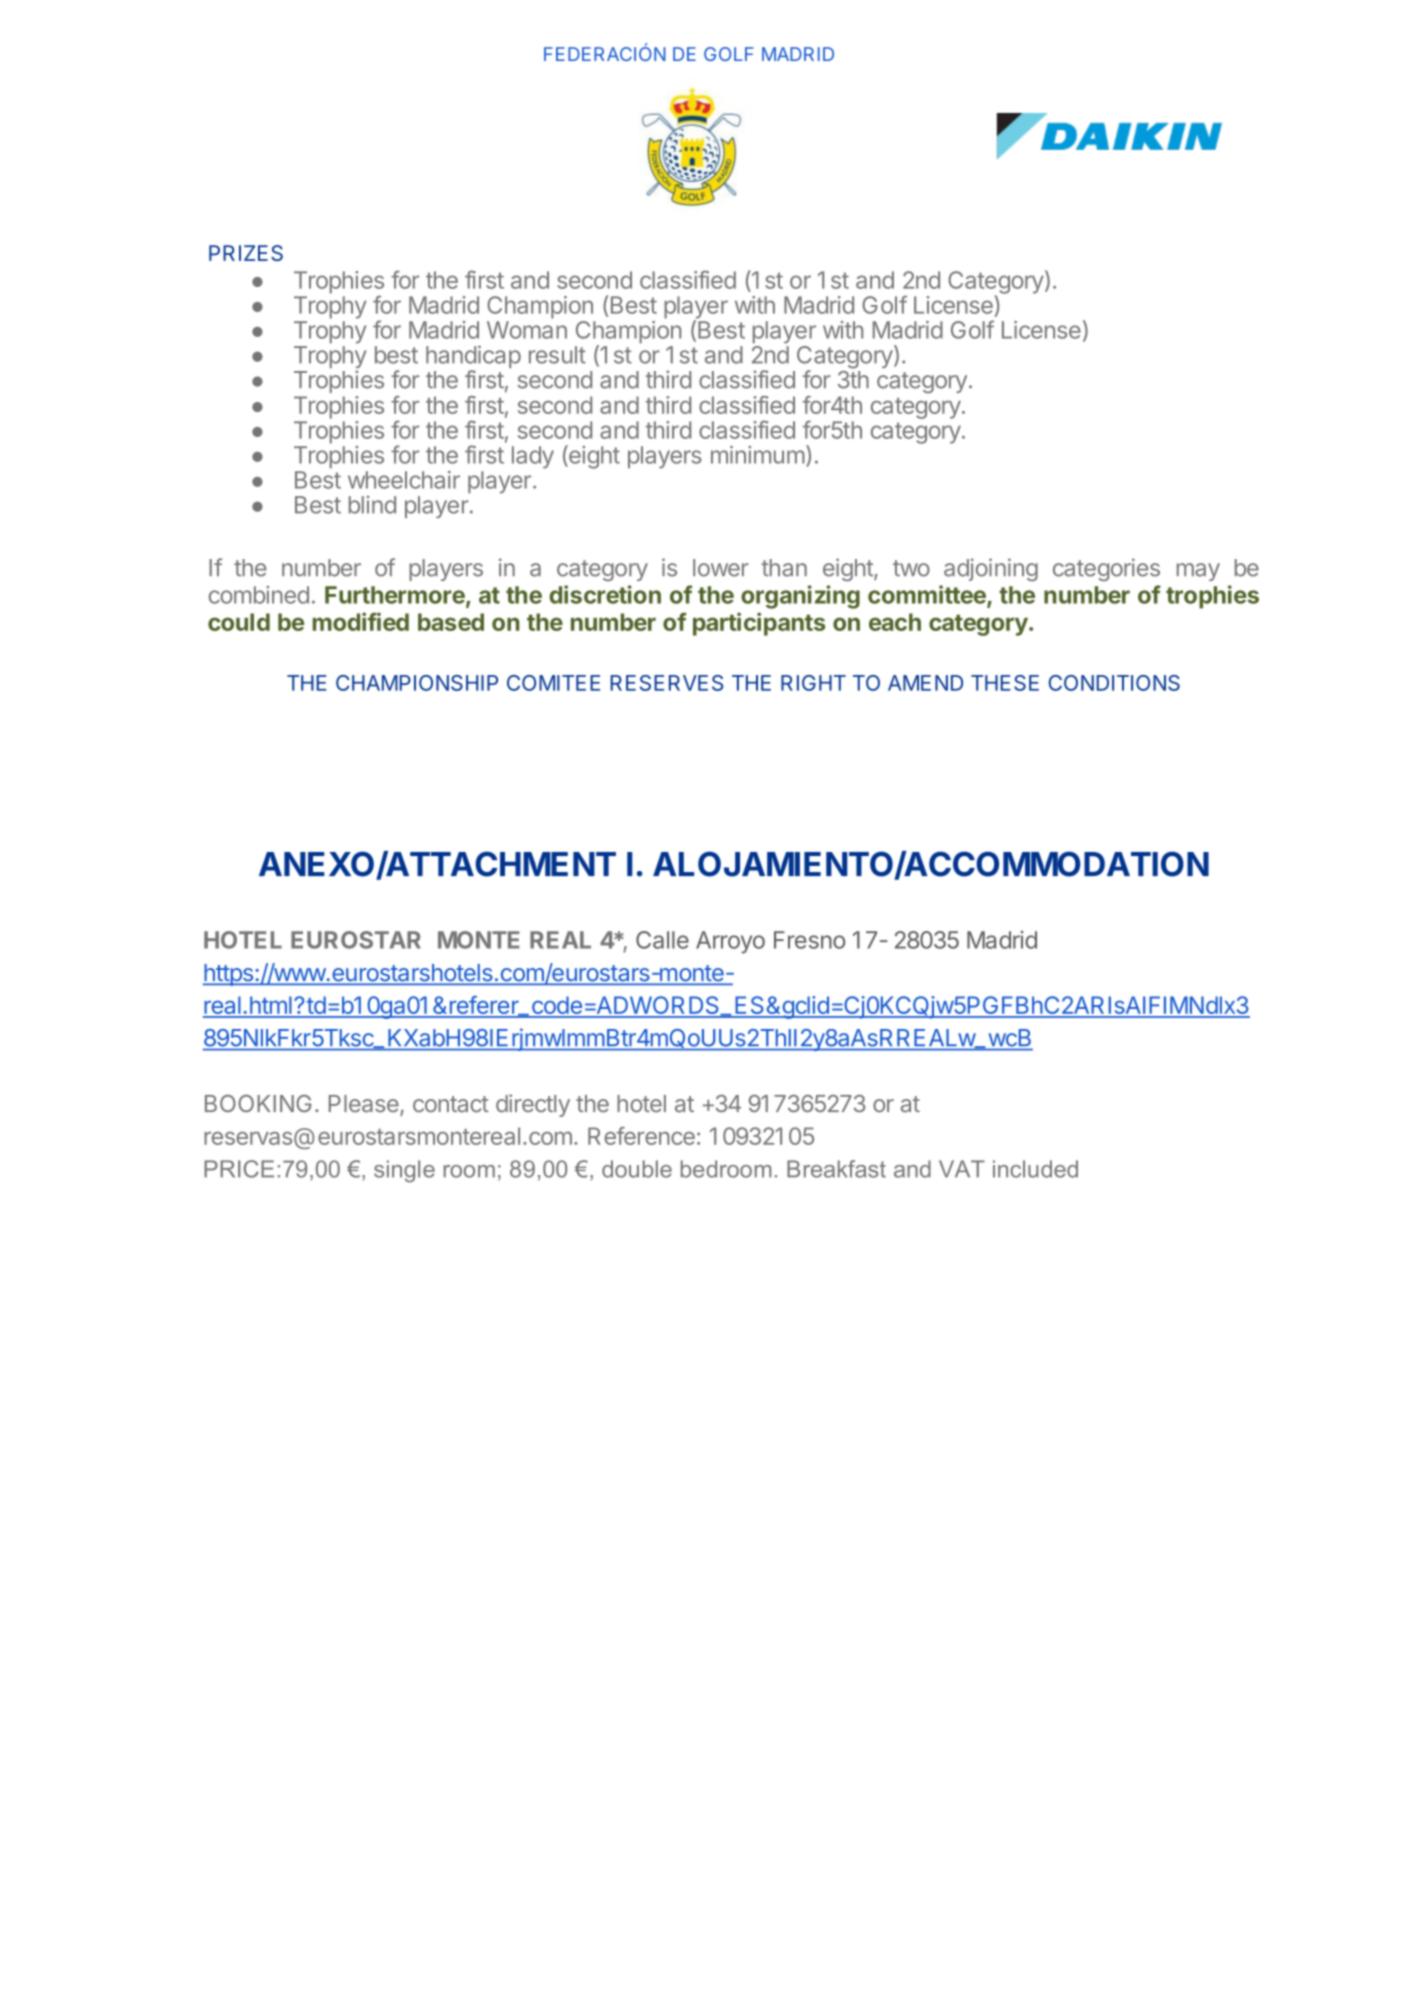 The height and width of the image is (1996, 1413). What do you see at coordinates (404, 1171) in the image?
I see `single` at bounding box center [404, 1171].
